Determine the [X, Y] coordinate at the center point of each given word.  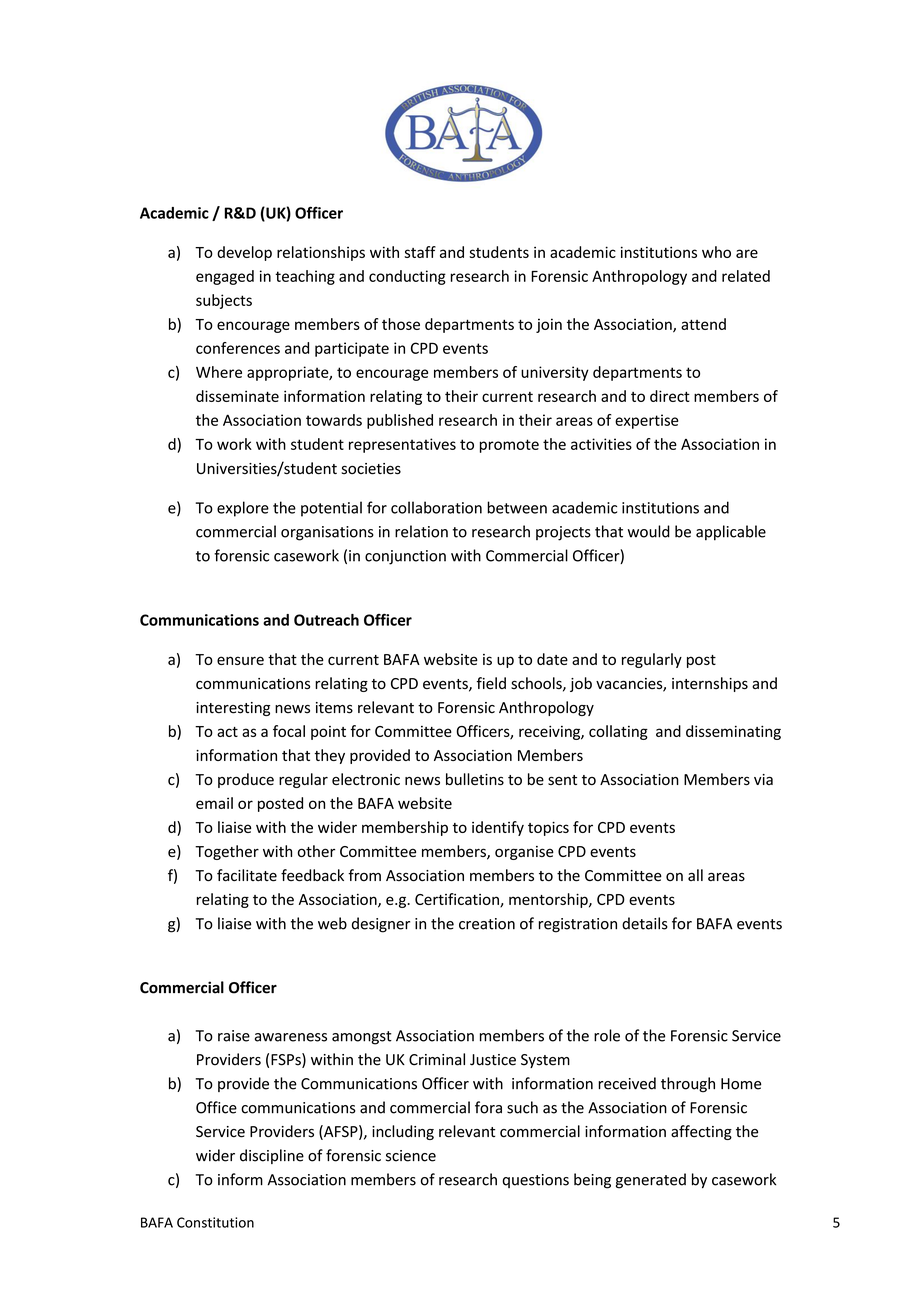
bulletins [475, 779]
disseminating [733, 732]
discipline [272, 1156]
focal [289, 731]
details [645, 923]
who [716, 252]
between [517, 507]
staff [420, 252]
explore [243, 509]
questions [535, 1181]
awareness [291, 1037]
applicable [731, 533]
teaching [305, 277]
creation [487, 924]
